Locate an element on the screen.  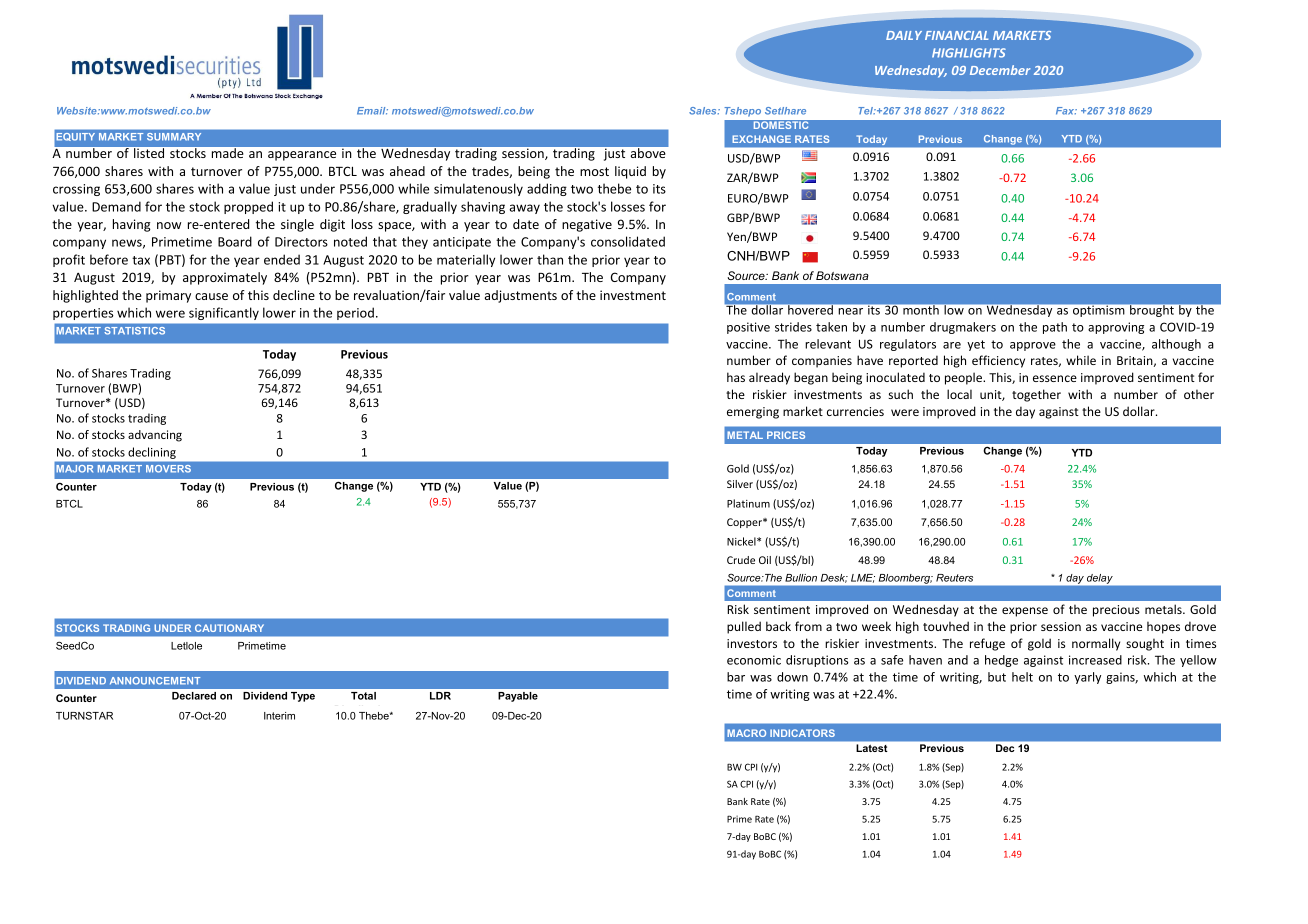
advancing is located at coordinates (155, 436).
